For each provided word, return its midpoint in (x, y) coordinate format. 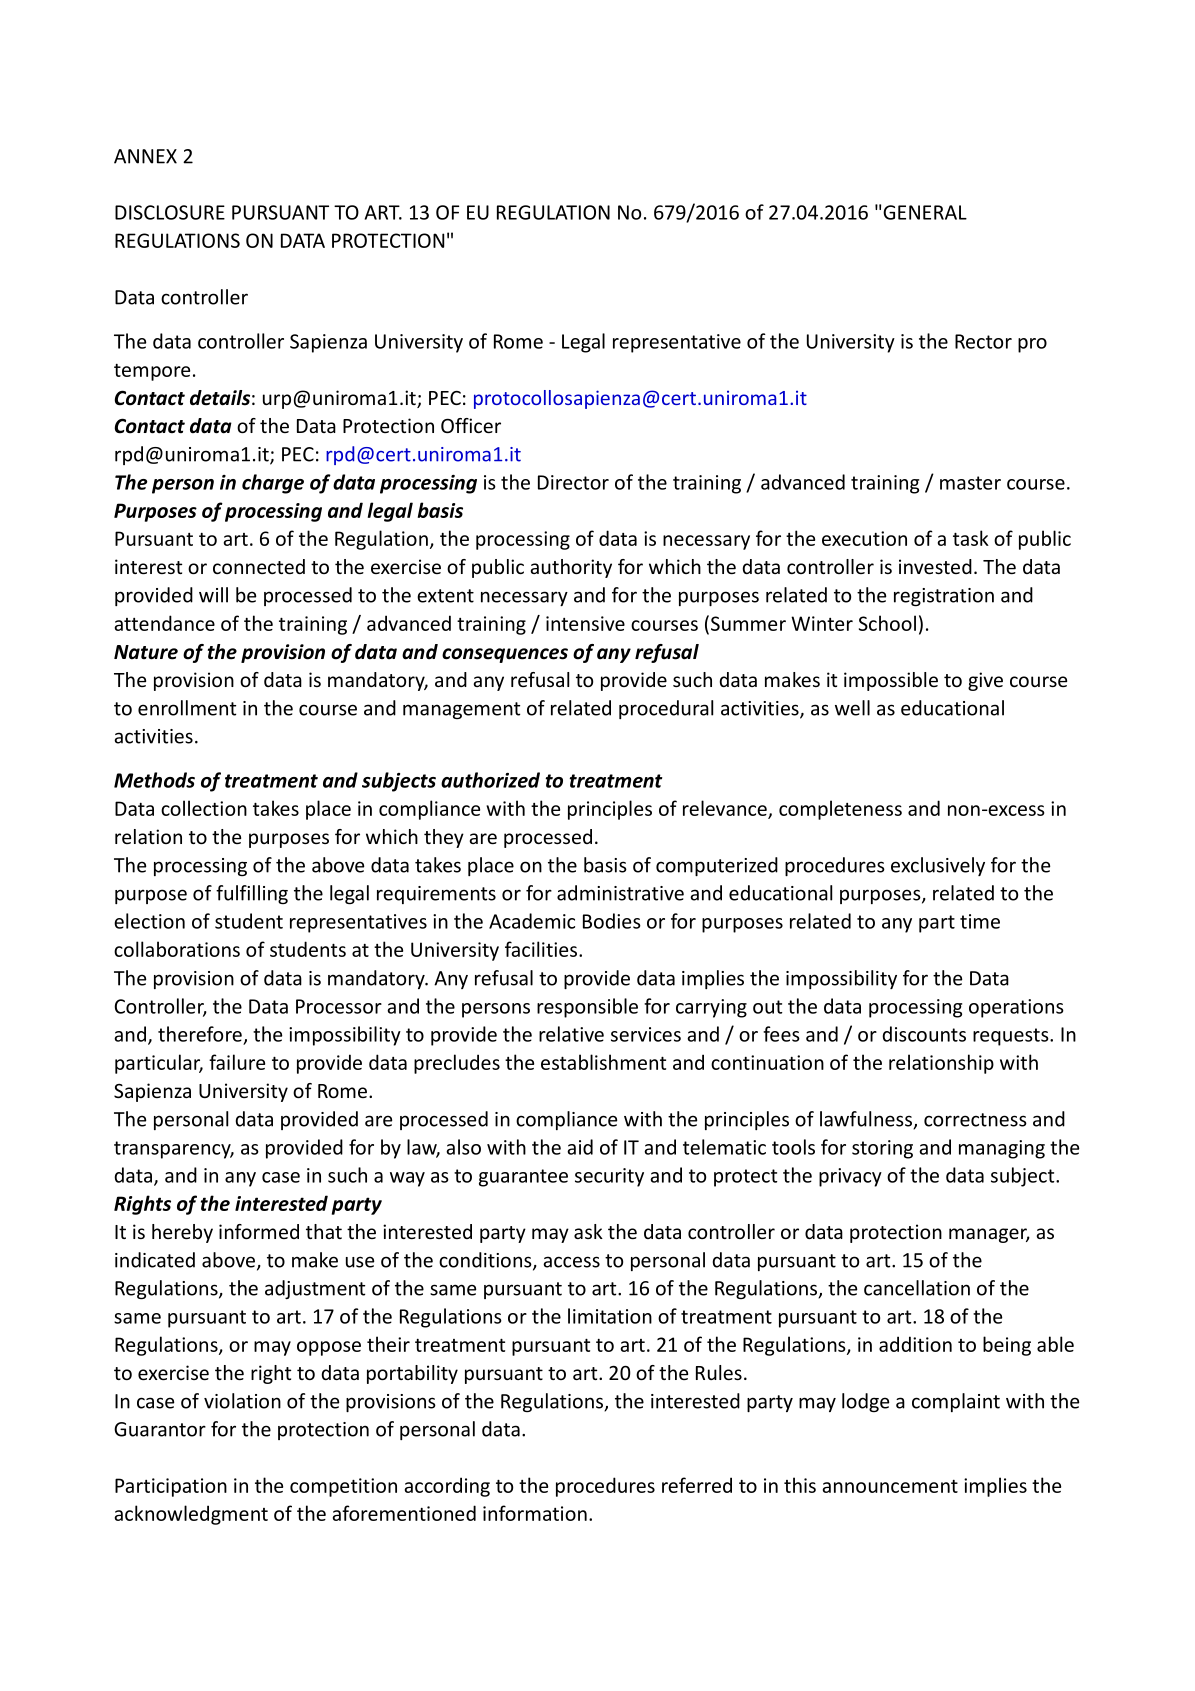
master (970, 483)
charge (273, 484)
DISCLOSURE (170, 212)
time (980, 921)
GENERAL (925, 212)
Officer (471, 425)
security (609, 1177)
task (971, 538)
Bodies (612, 921)
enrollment (187, 708)
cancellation (917, 1288)
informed (259, 1231)
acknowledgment (191, 1515)
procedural (666, 709)
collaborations (177, 949)
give (985, 681)
